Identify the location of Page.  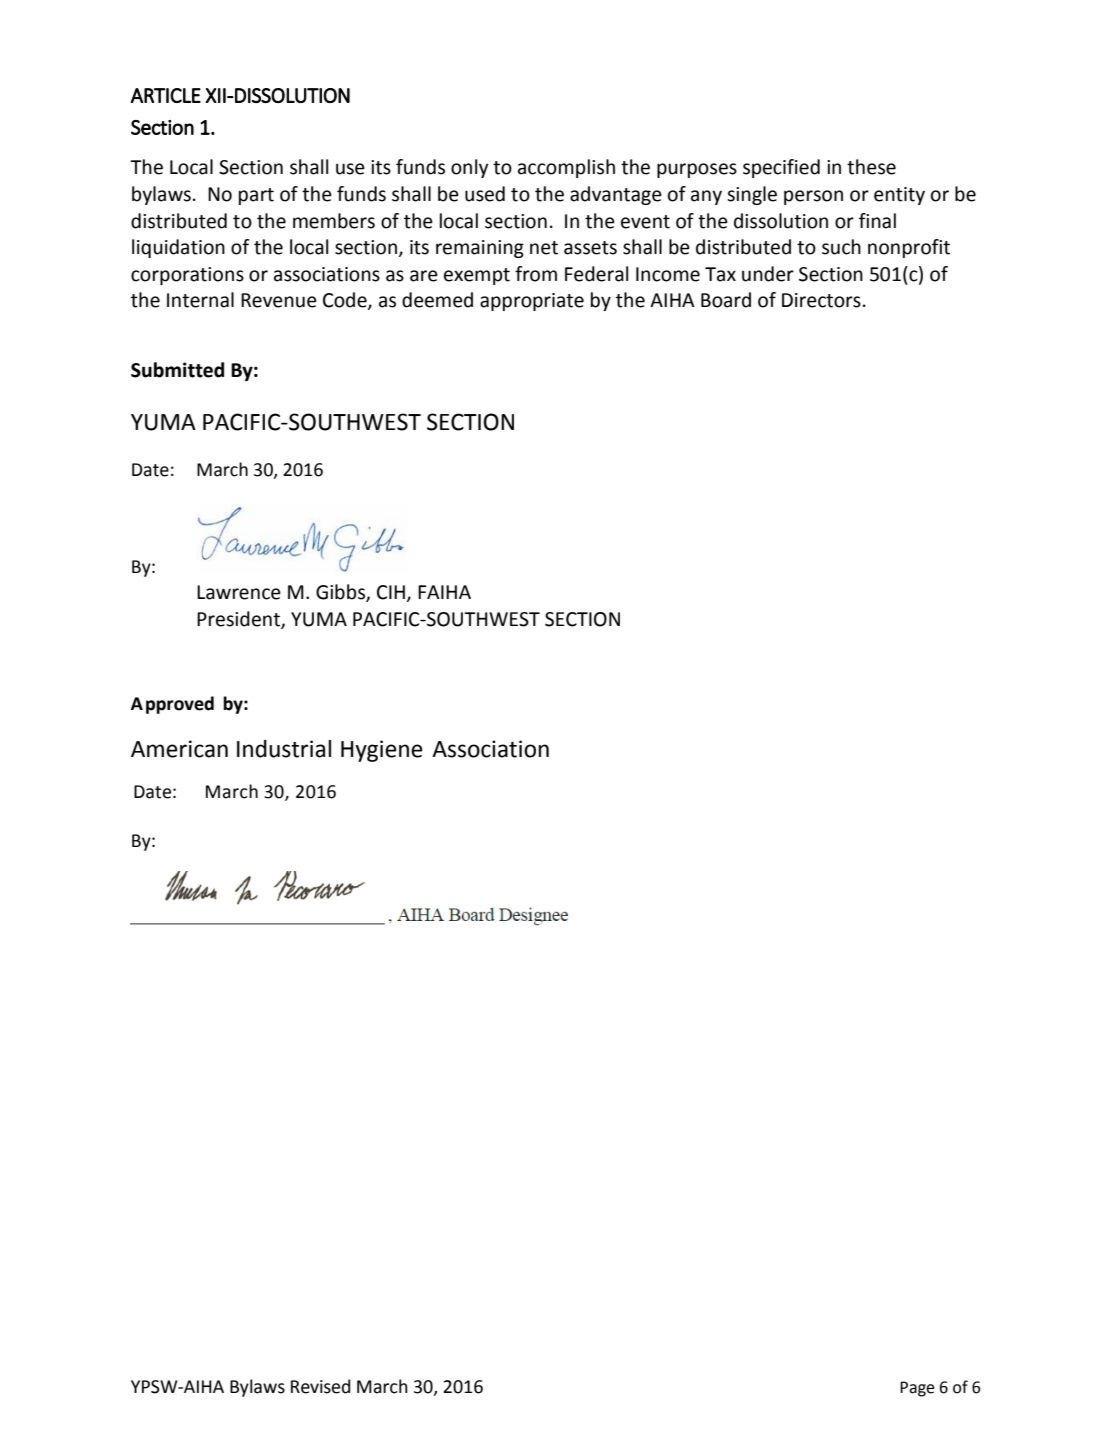
(917, 1389).
